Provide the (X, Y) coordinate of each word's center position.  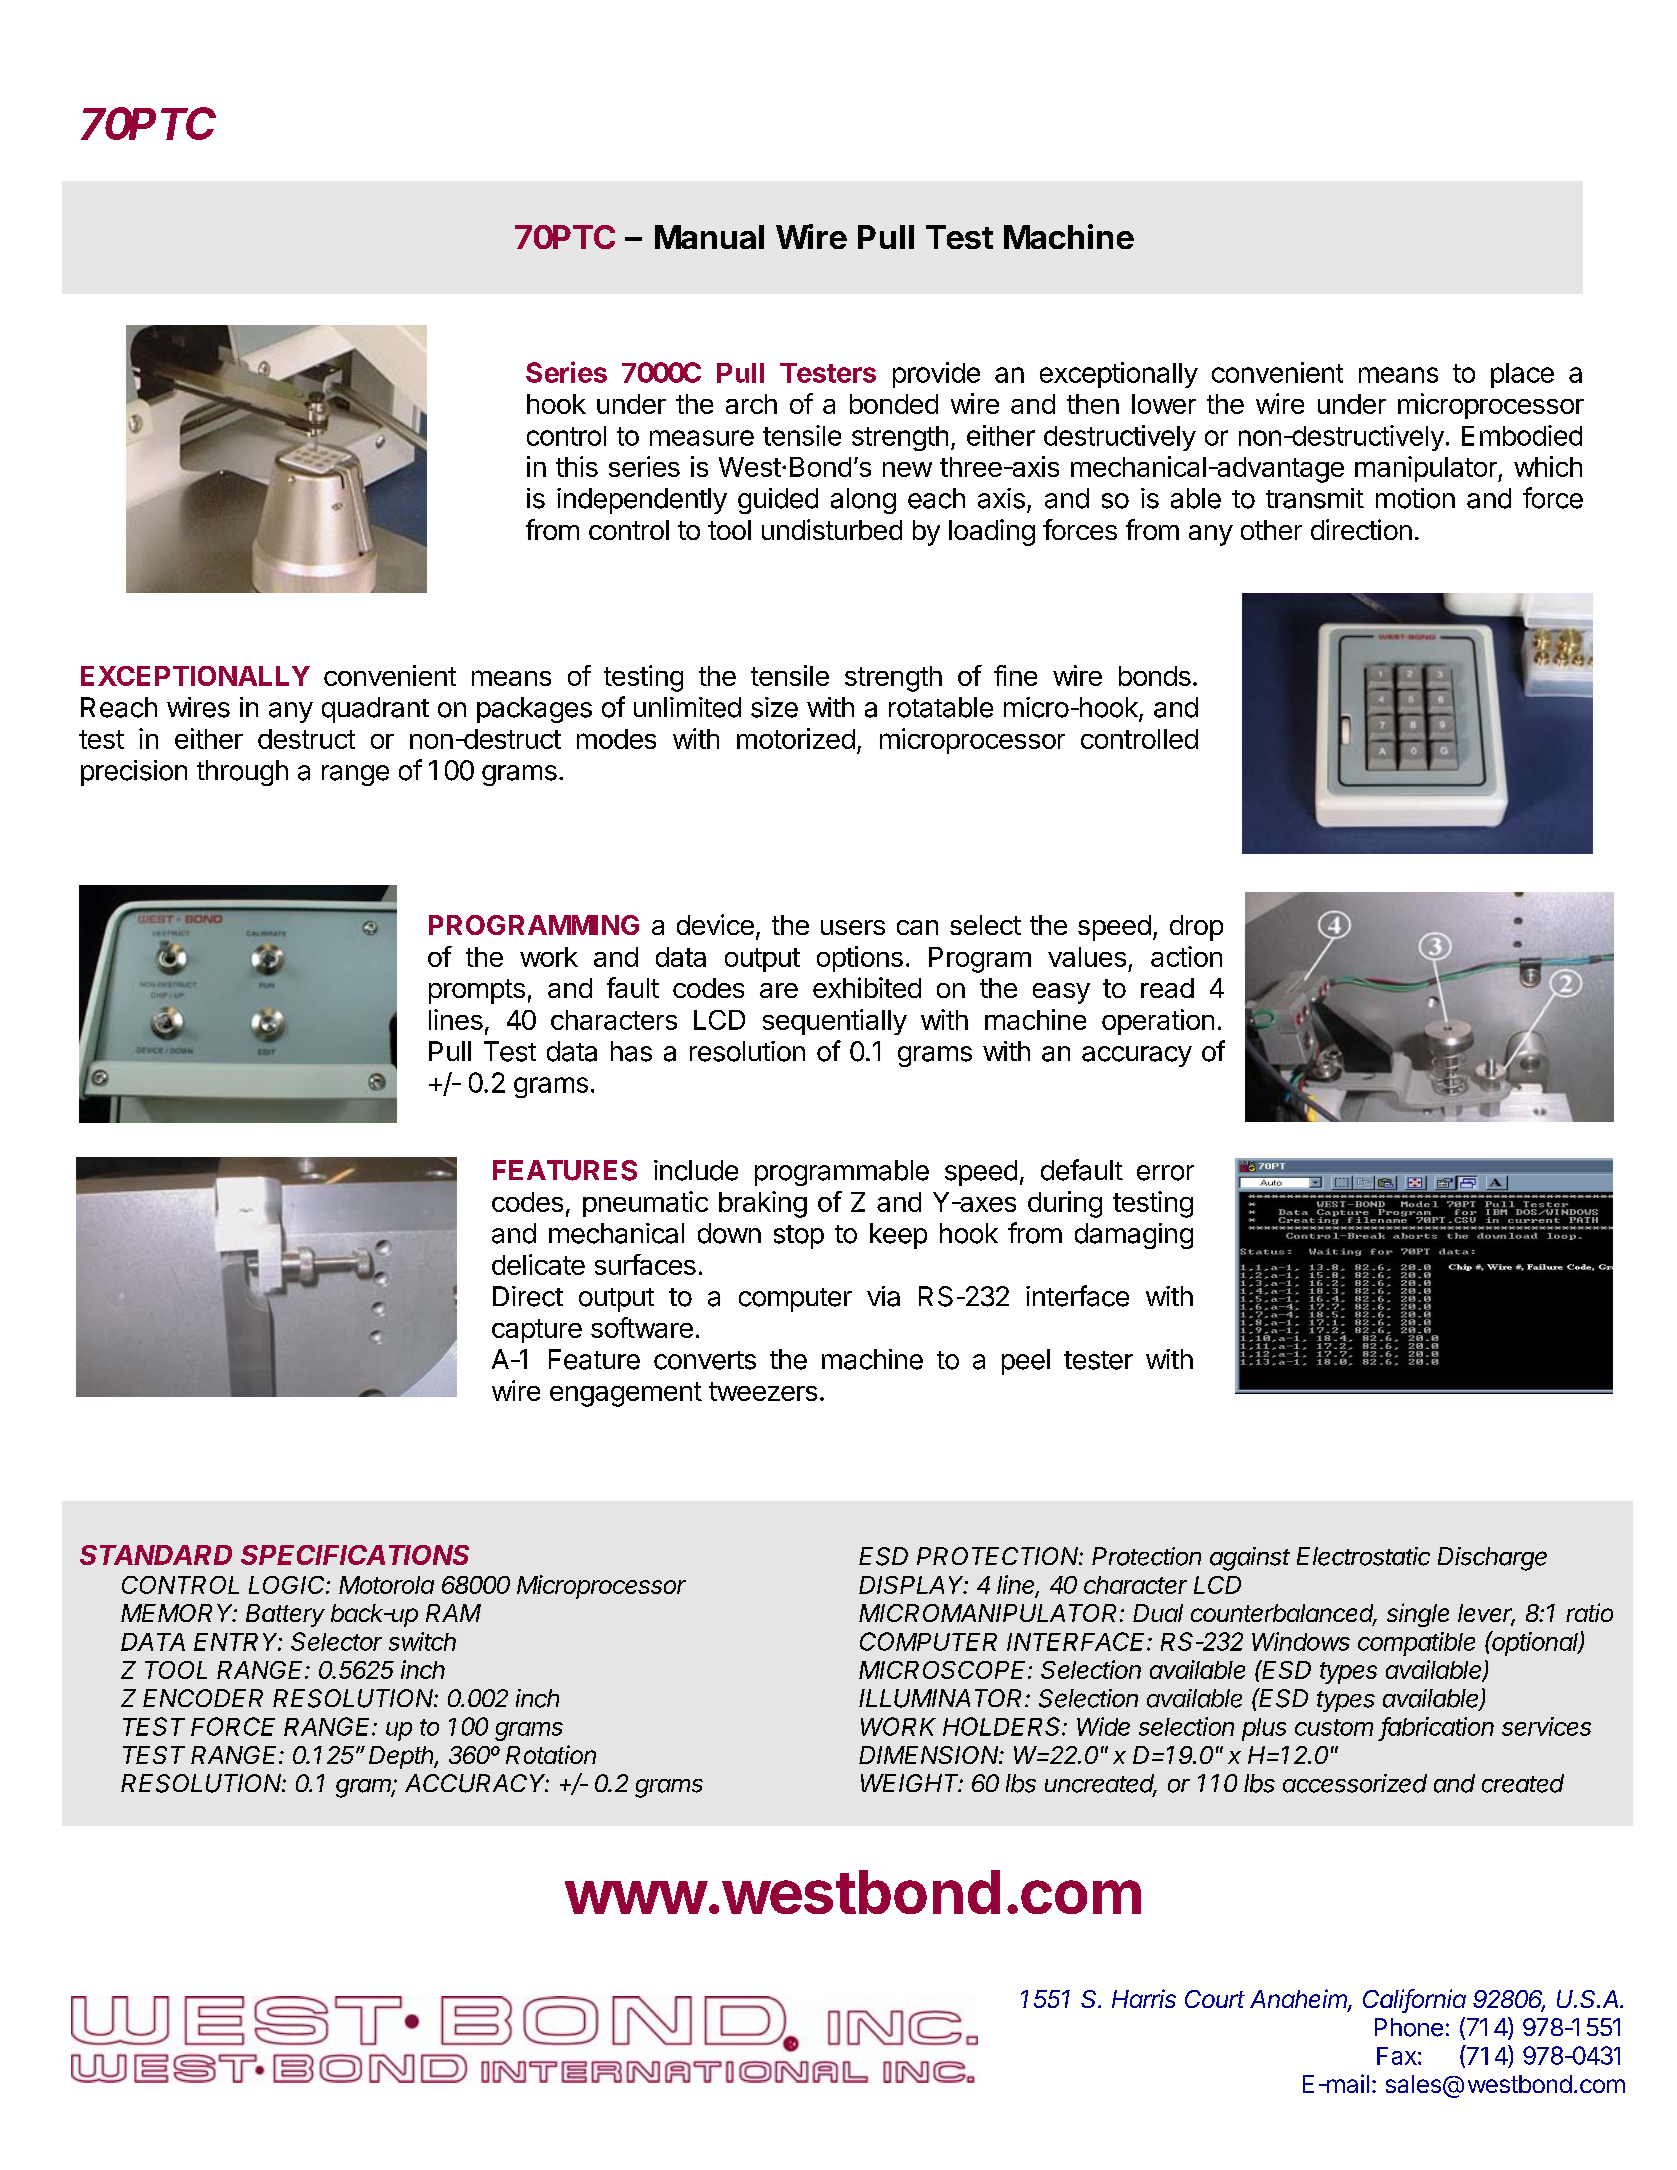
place (1522, 375)
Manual (709, 237)
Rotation (551, 1754)
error (1165, 1173)
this (577, 466)
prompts (477, 991)
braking (763, 1204)
